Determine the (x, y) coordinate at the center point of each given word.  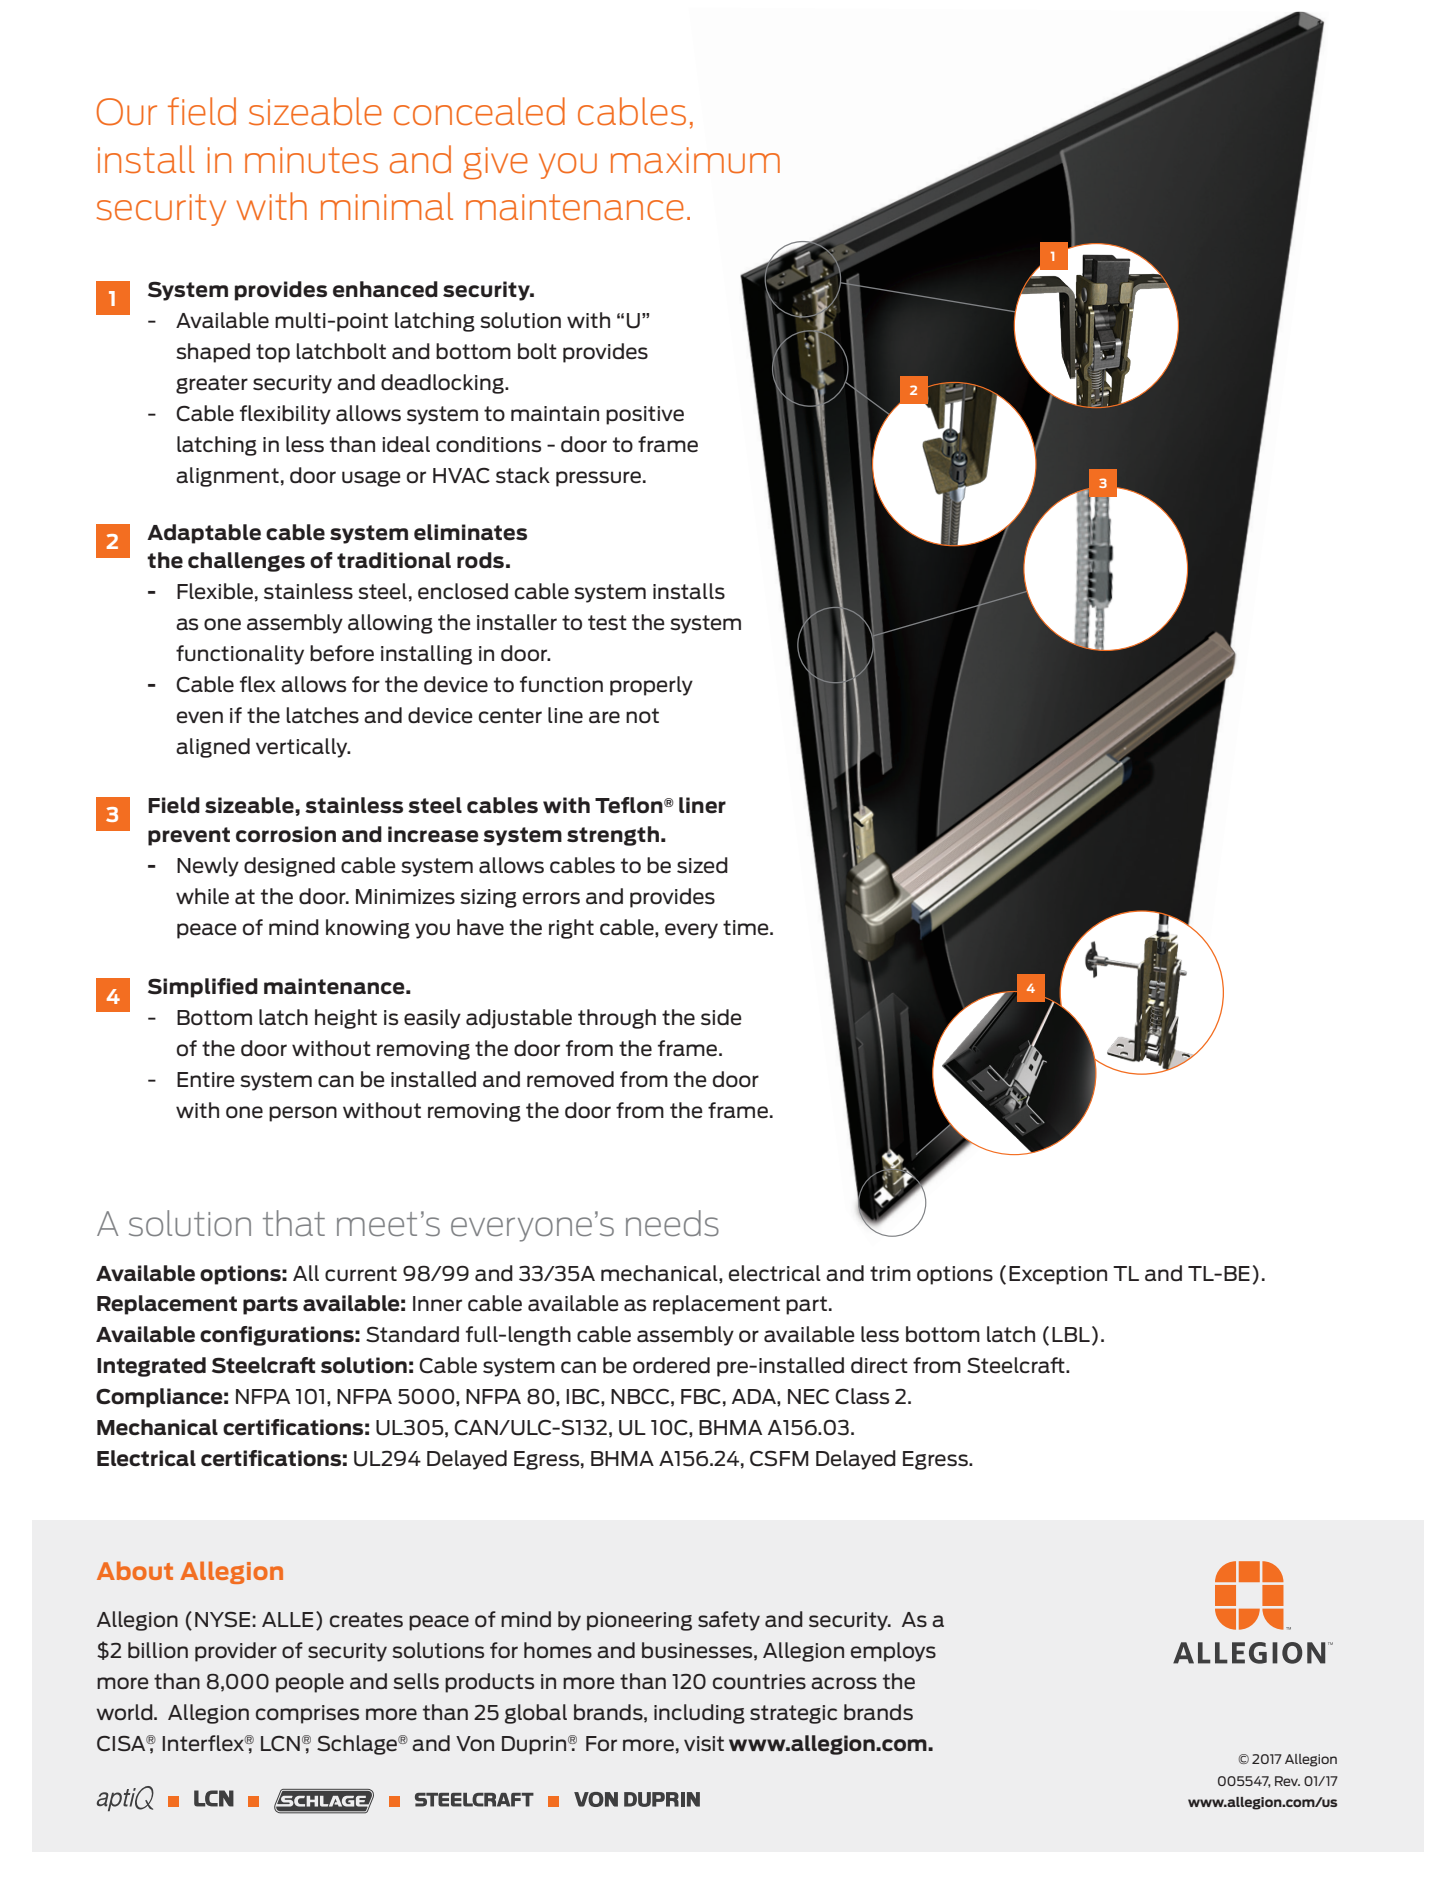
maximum (695, 160)
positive (645, 415)
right (571, 929)
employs (893, 1652)
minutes (311, 160)
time (747, 928)
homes (558, 1650)
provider (236, 1652)
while (202, 896)
